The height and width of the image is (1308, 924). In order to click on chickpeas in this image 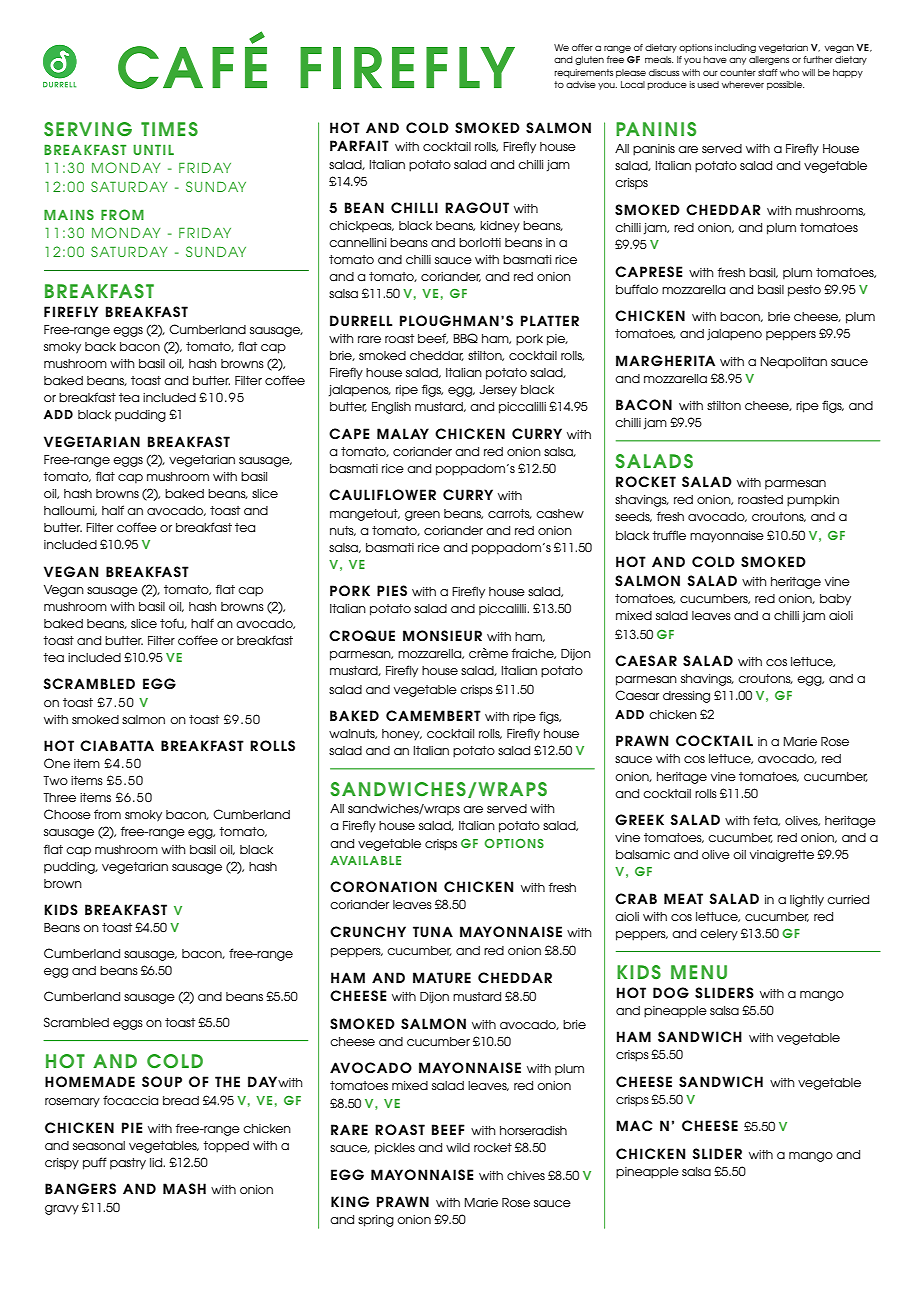, I will do `click(361, 227)`.
